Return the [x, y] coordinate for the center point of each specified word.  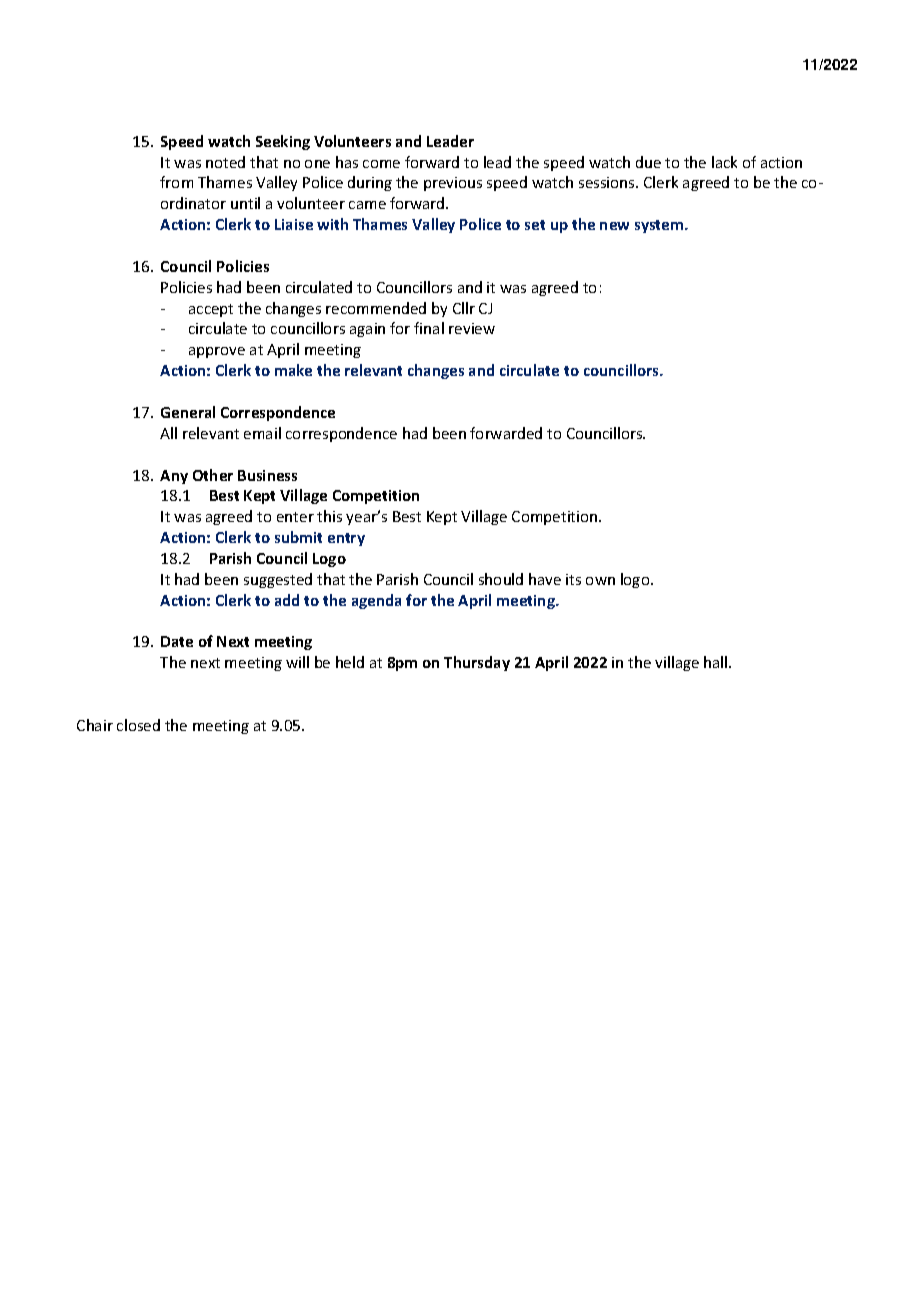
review [472, 328]
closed [138, 725]
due [648, 162]
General [188, 412]
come [381, 164]
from [176, 182]
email [262, 433]
